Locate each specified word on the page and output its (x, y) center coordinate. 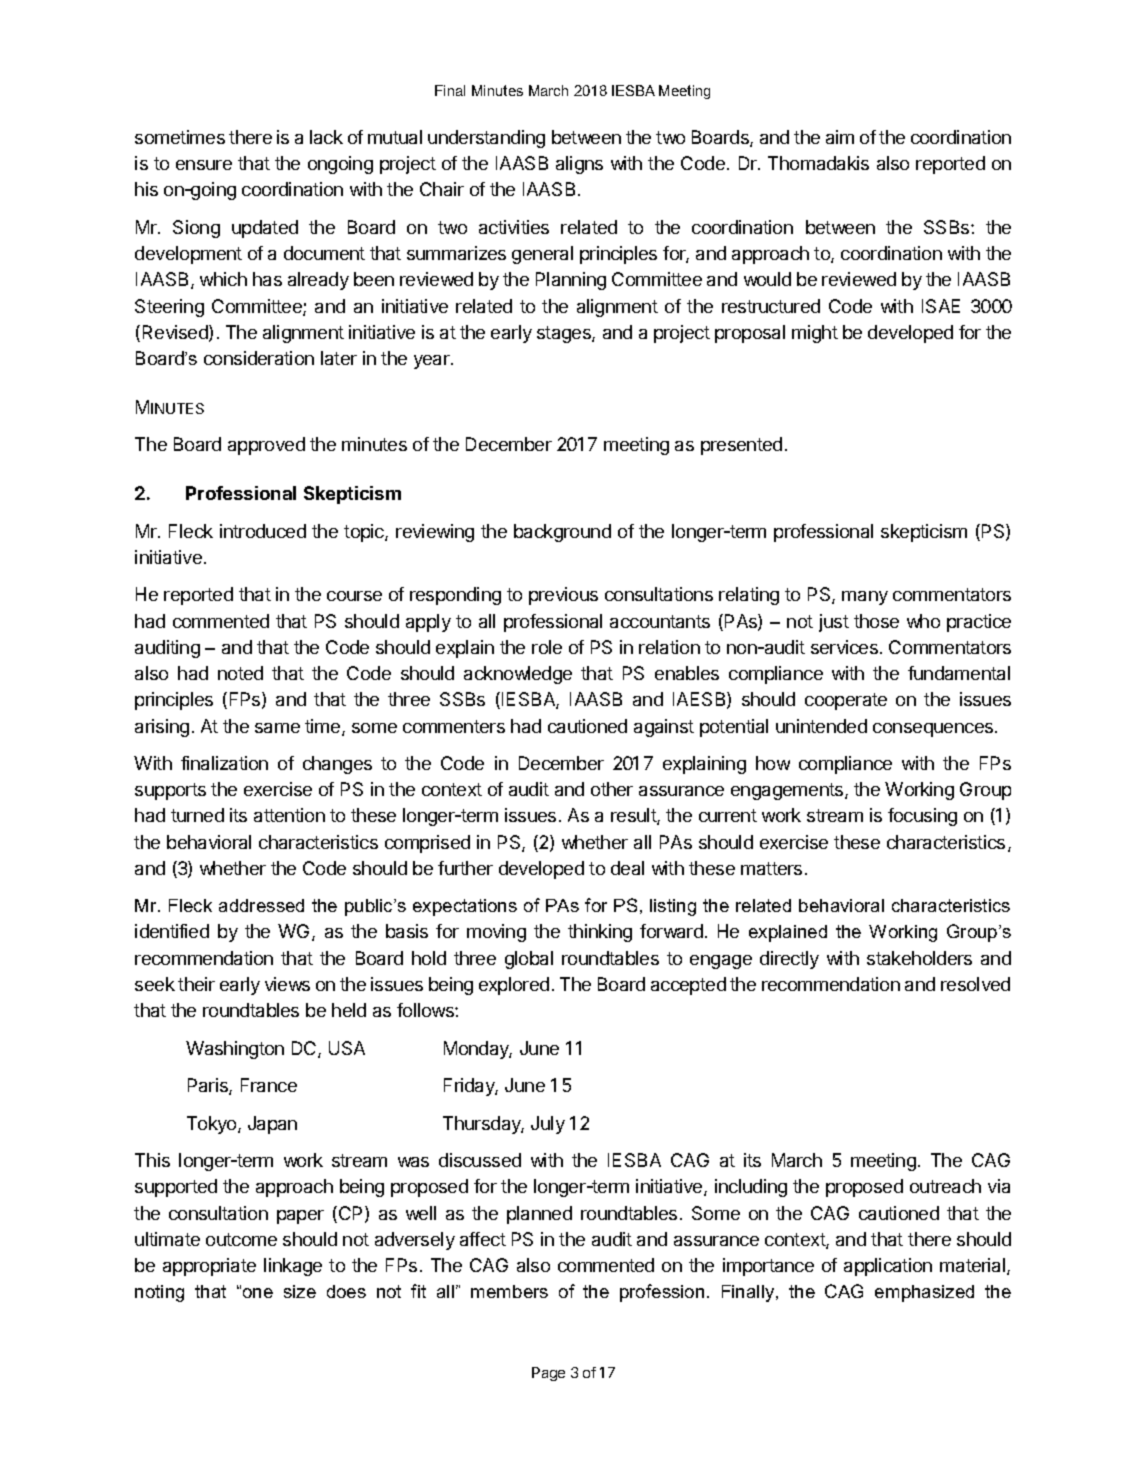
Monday (478, 1050)
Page (548, 1374)
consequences (934, 730)
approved (266, 446)
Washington (235, 1050)
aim (840, 137)
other (612, 789)
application (888, 1267)
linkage (293, 1267)
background (562, 533)
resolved (975, 984)
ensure (204, 165)
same (277, 728)
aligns (579, 165)
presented (741, 446)
